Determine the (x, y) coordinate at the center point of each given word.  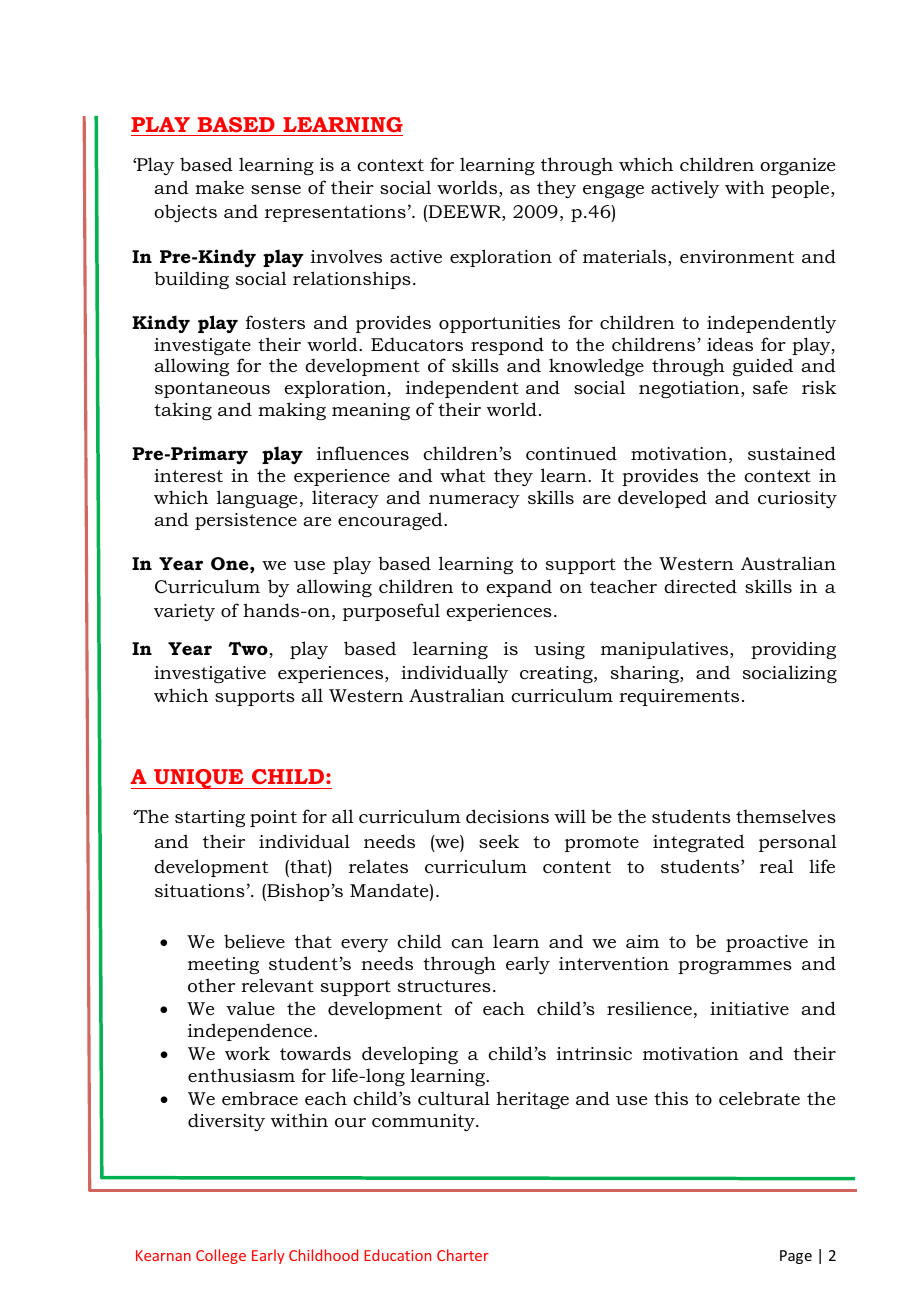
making (292, 411)
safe (770, 387)
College (221, 1256)
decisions (507, 816)
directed (700, 586)
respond (507, 346)
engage (613, 191)
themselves (786, 816)
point (273, 818)
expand (519, 588)
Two (249, 650)
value (250, 1008)
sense (276, 189)
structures (444, 986)
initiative (749, 1008)
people (801, 189)
